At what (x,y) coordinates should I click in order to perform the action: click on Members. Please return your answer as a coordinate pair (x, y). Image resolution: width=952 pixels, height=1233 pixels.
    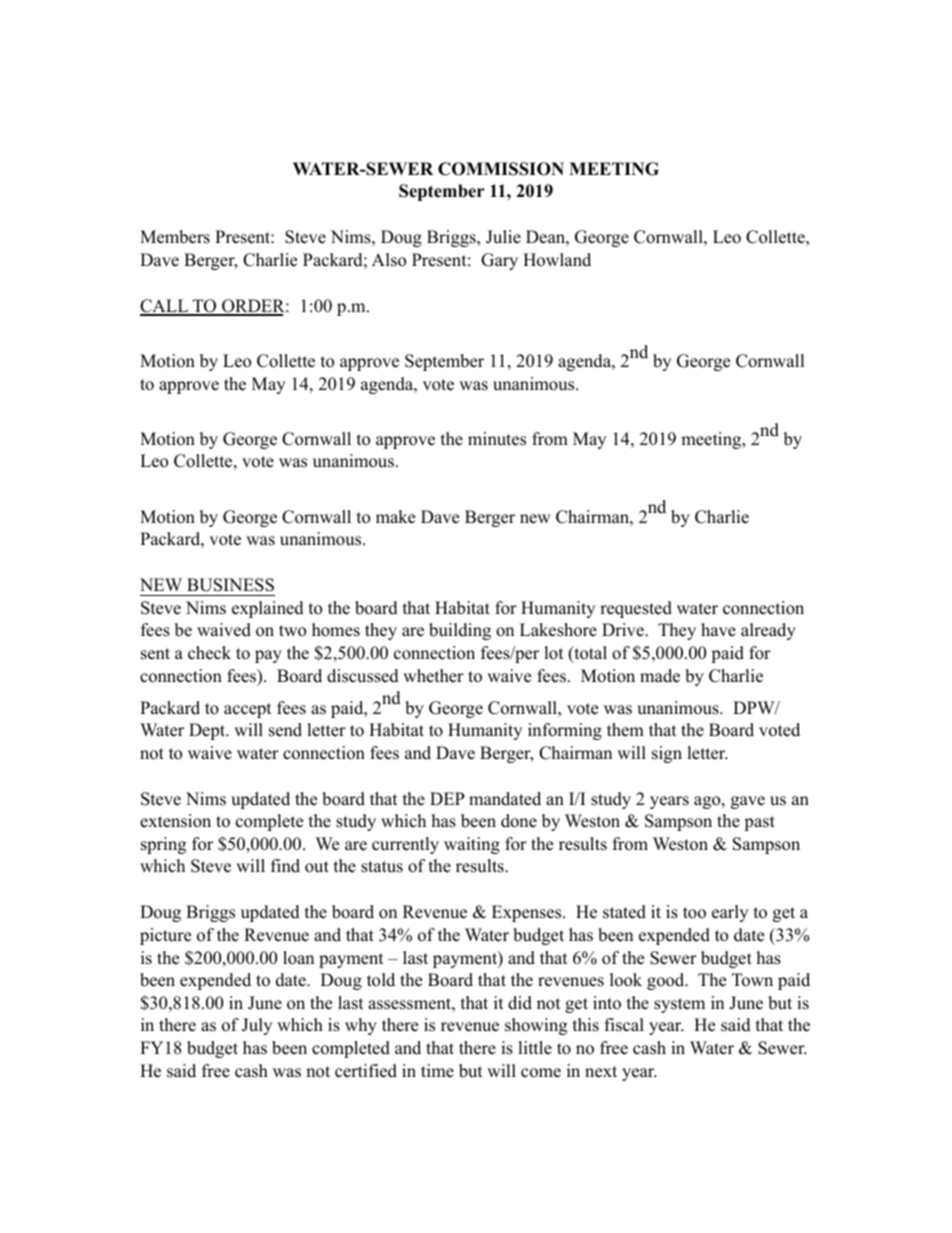
    Looking at the image, I should click on (175, 237).
